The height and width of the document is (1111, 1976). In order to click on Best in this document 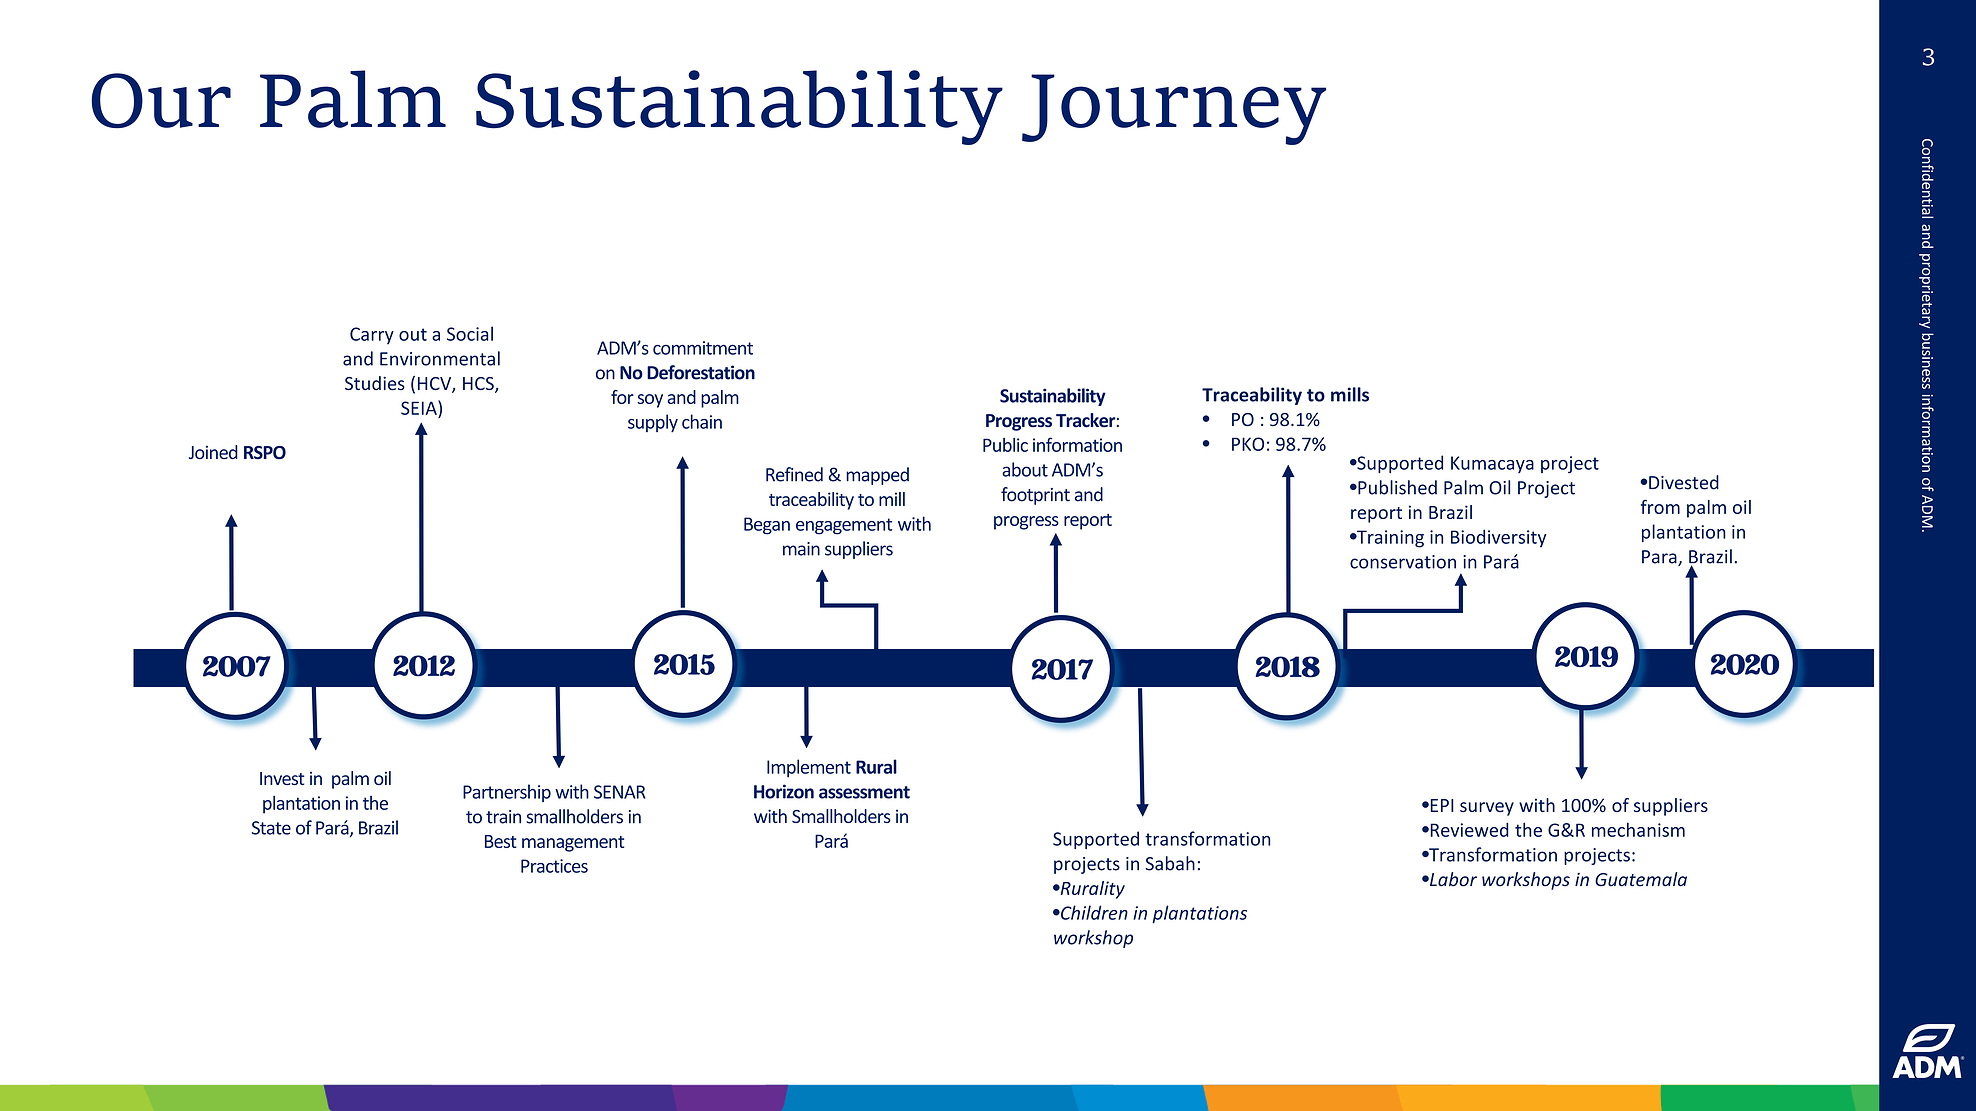, I will do `click(500, 841)`.
